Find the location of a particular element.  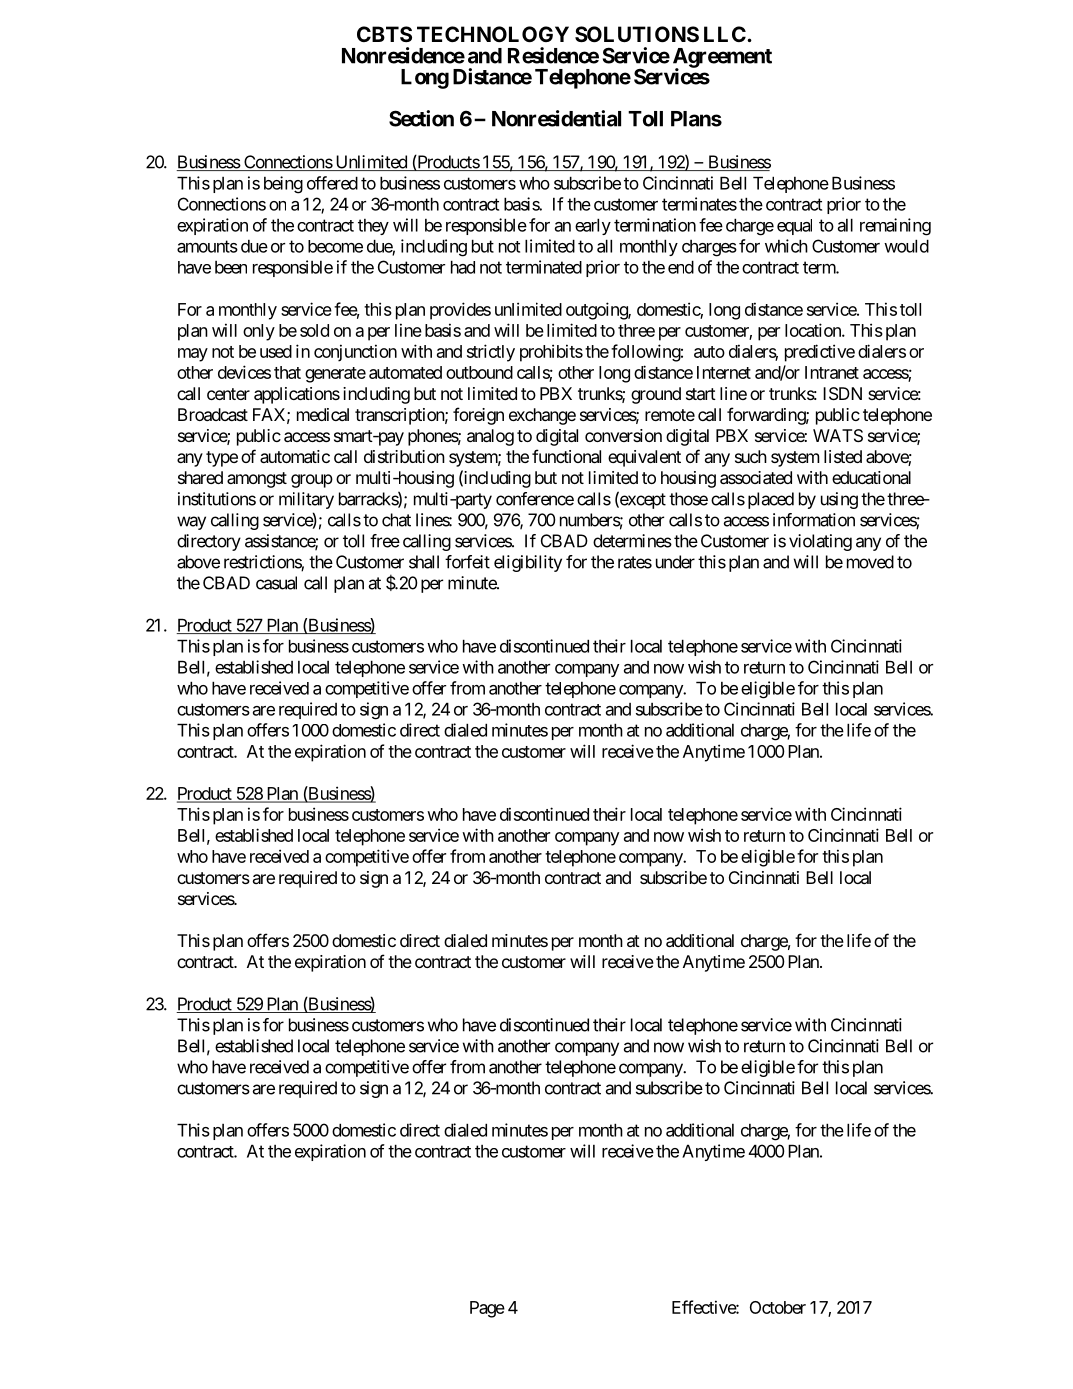

casual is located at coordinates (276, 583).
